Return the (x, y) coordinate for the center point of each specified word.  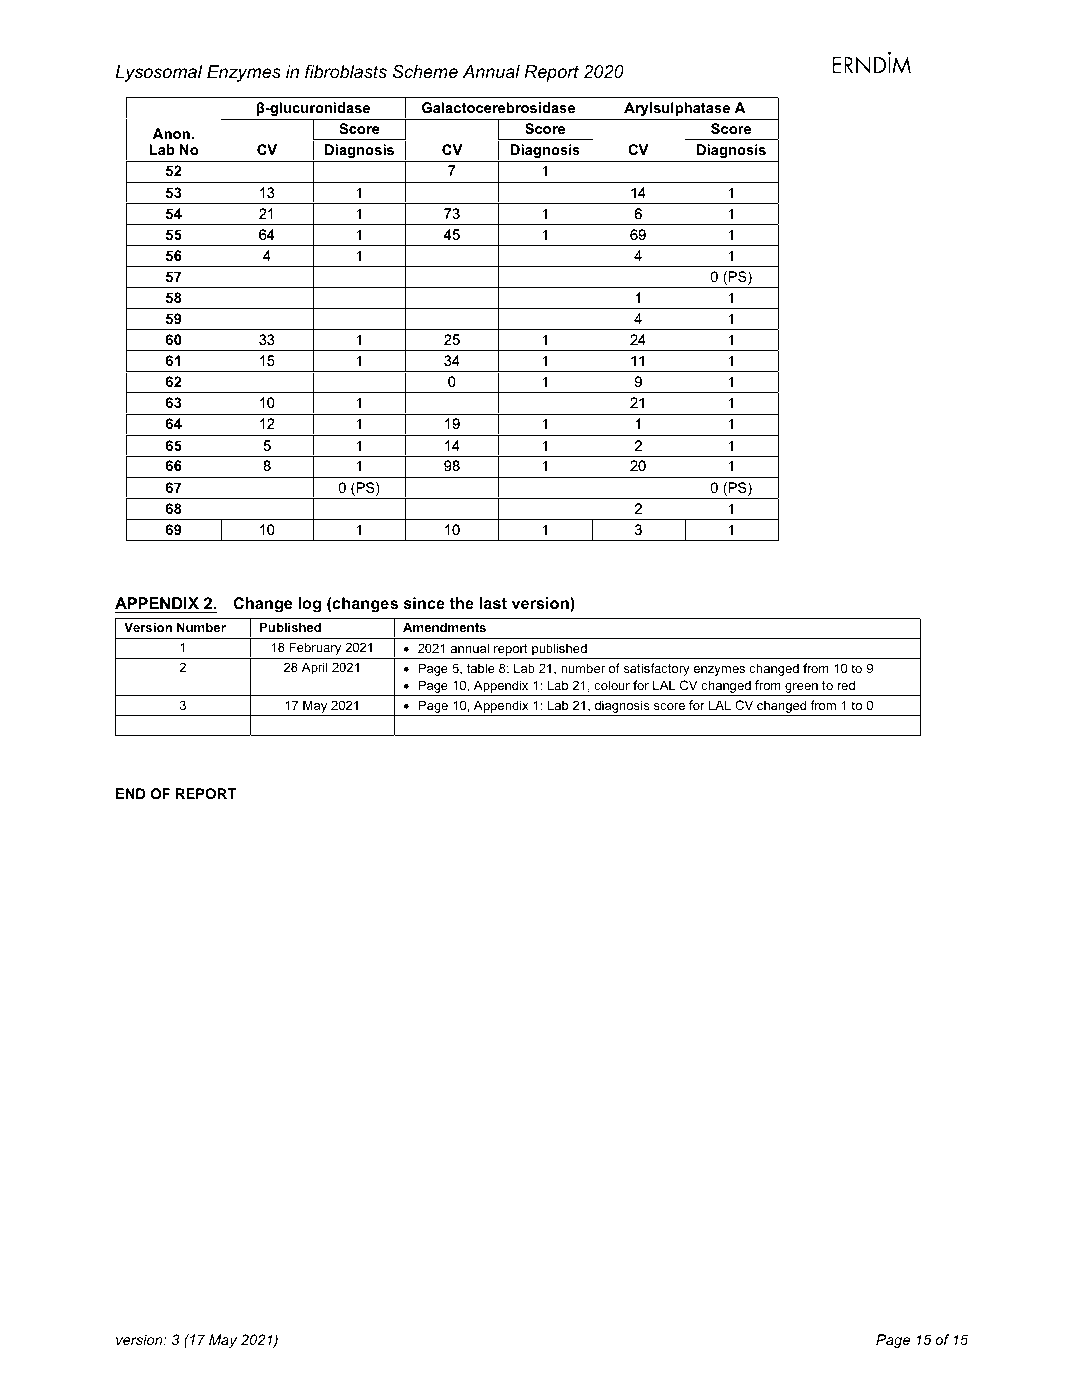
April (315, 668)
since (424, 603)
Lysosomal (159, 73)
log (309, 605)
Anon (172, 133)
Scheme (425, 72)
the (461, 603)
